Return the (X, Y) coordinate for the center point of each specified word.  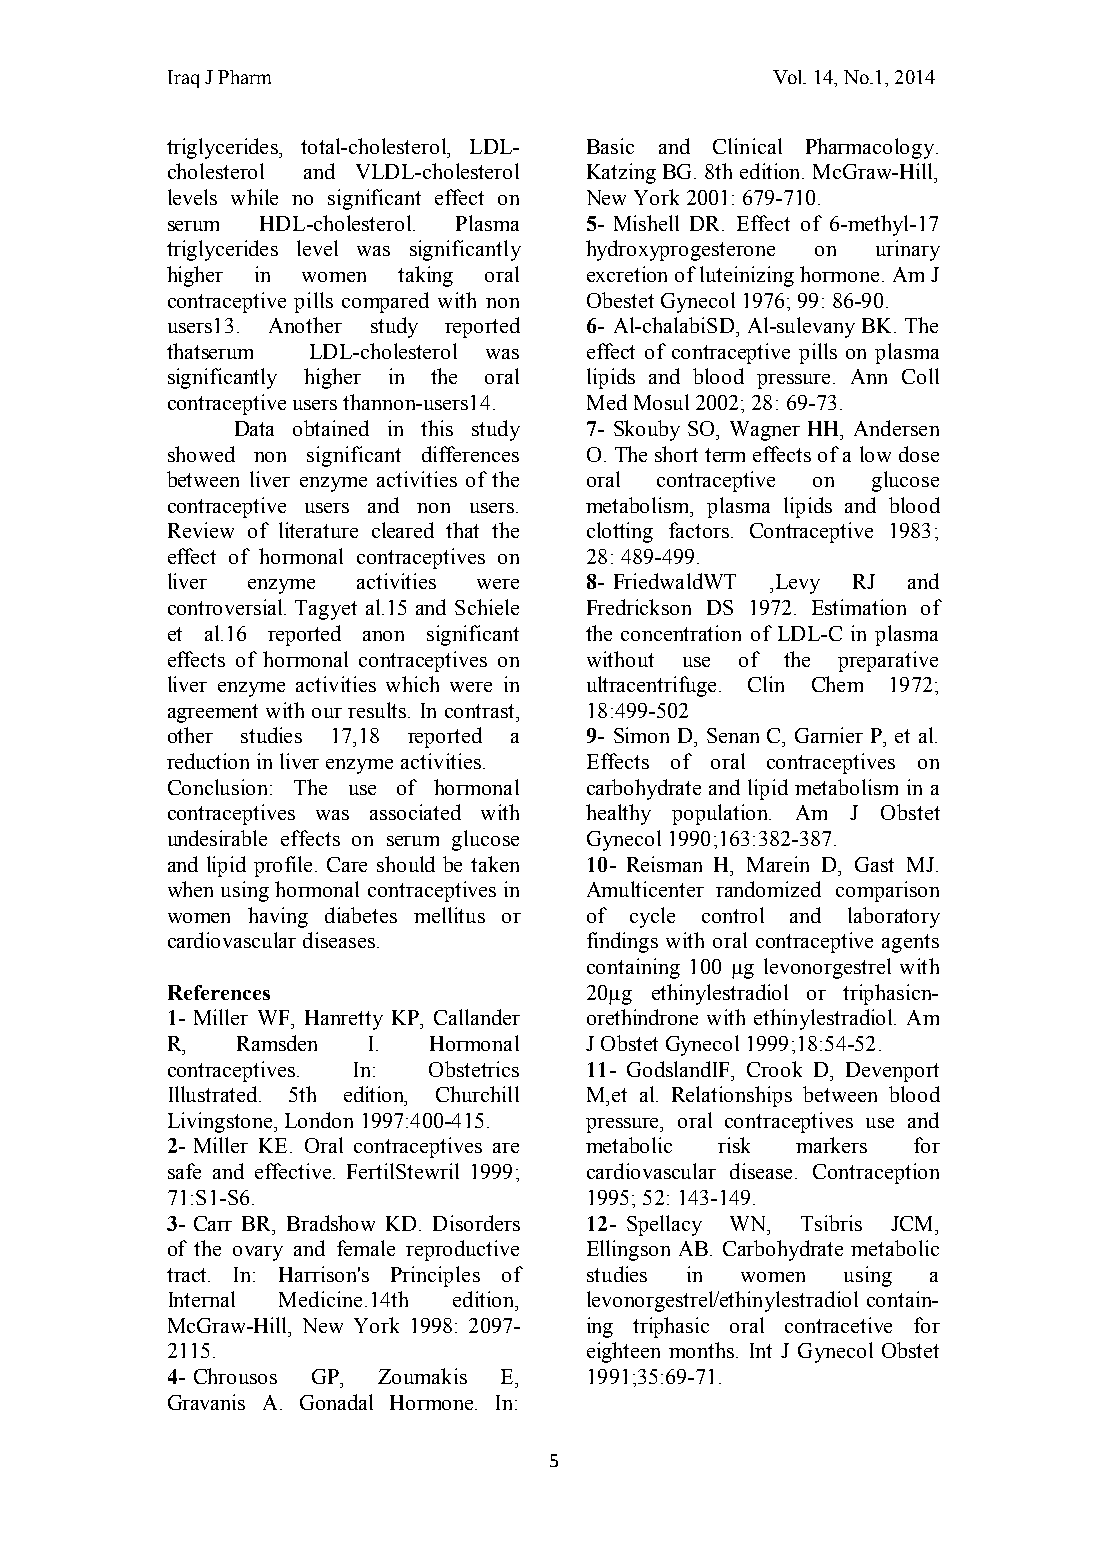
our (327, 713)
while (254, 197)
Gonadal (336, 1402)
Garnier (829, 735)
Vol (789, 77)
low (875, 454)
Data (254, 428)
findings (622, 942)
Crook (774, 1069)
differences (470, 454)
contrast (481, 711)
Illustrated (214, 1094)
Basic (610, 146)
